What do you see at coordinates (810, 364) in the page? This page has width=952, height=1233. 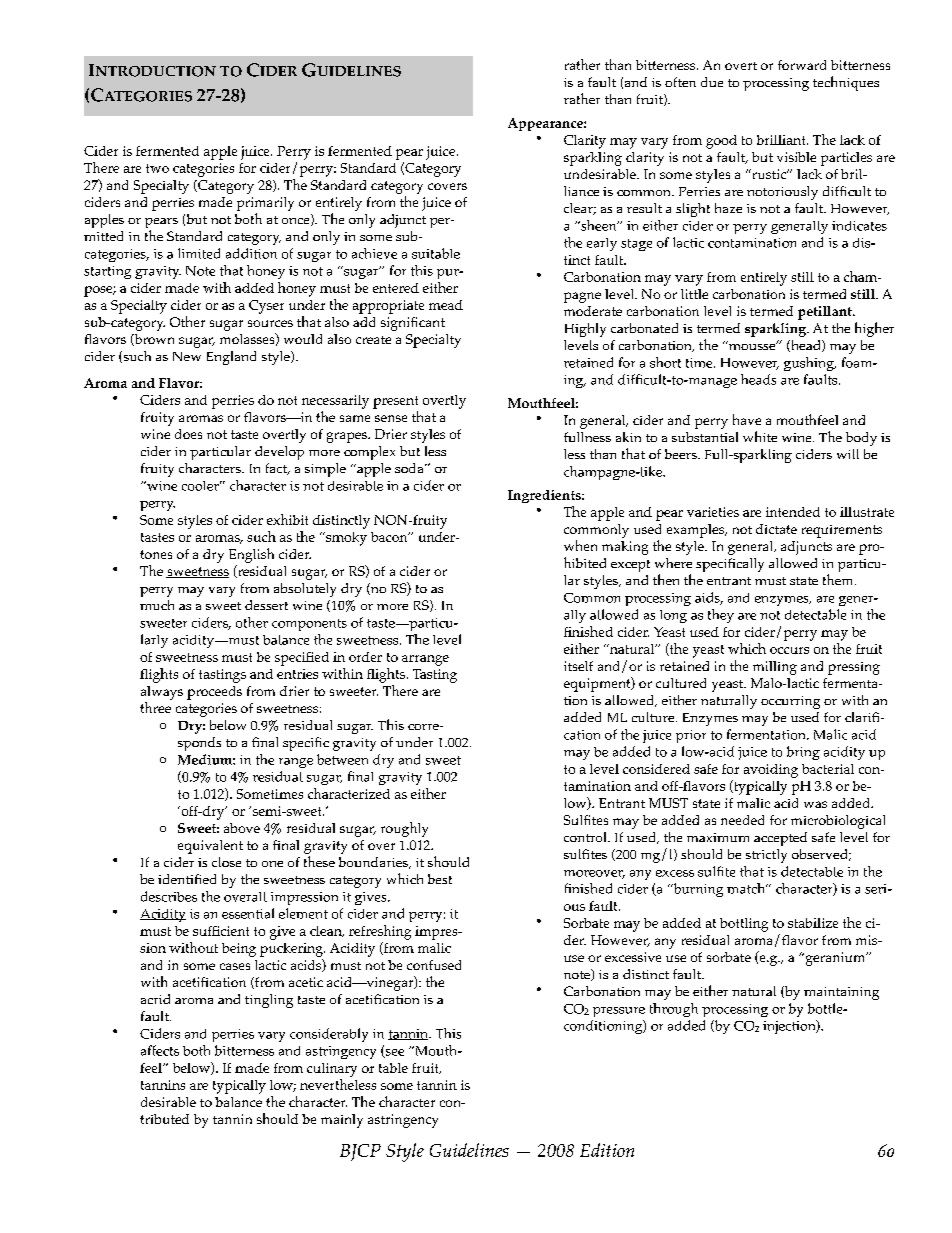 I see `gushing` at bounding box center [810, 364].
